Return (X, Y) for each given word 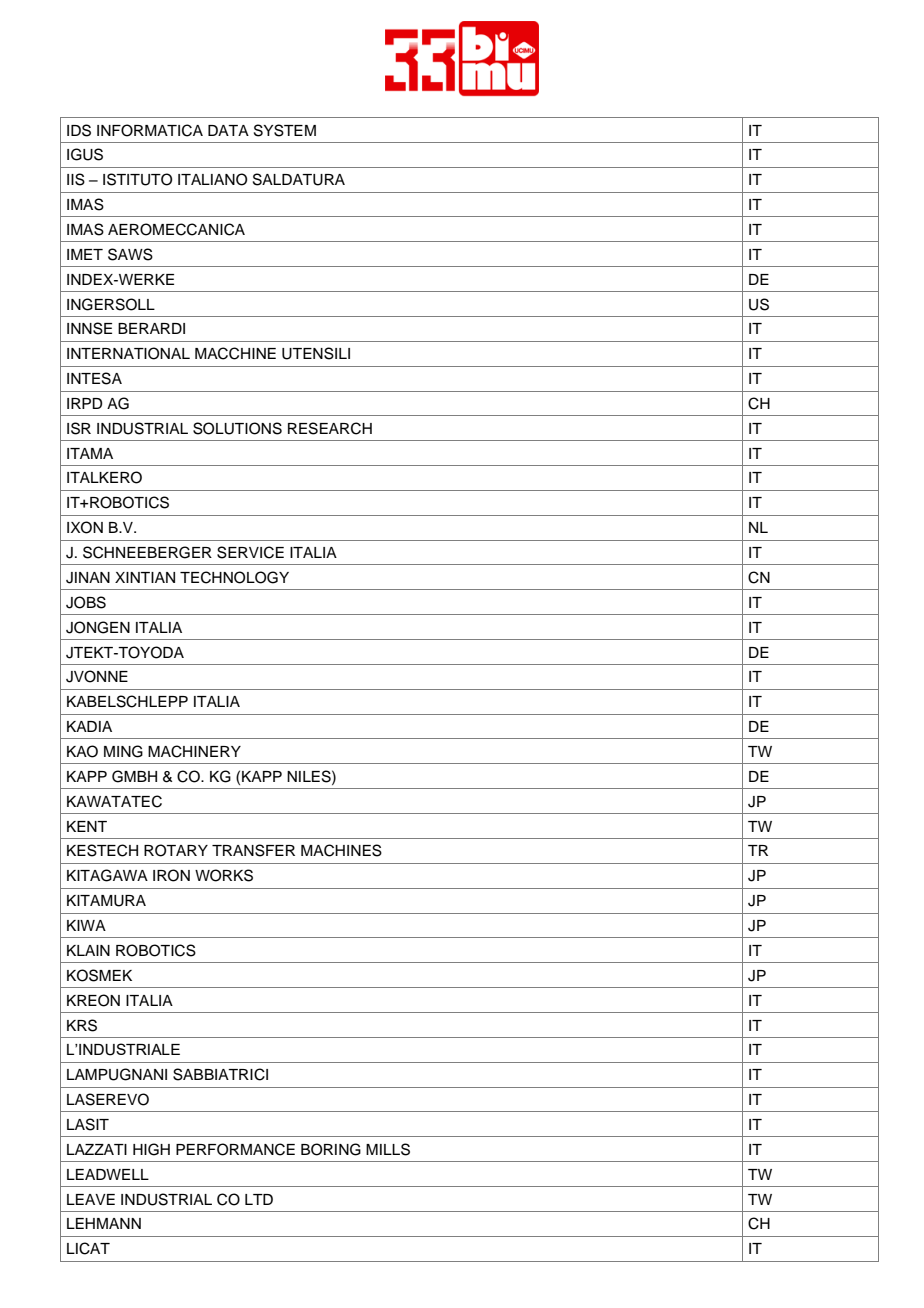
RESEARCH (330, 428)
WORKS (224, 875)
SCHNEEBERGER (147, 552)
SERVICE (250, 552)
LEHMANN (104, 1223)
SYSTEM (285, 130)
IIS (76, 179)
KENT (87, 826)
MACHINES (341, 850)
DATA (228, 130)
